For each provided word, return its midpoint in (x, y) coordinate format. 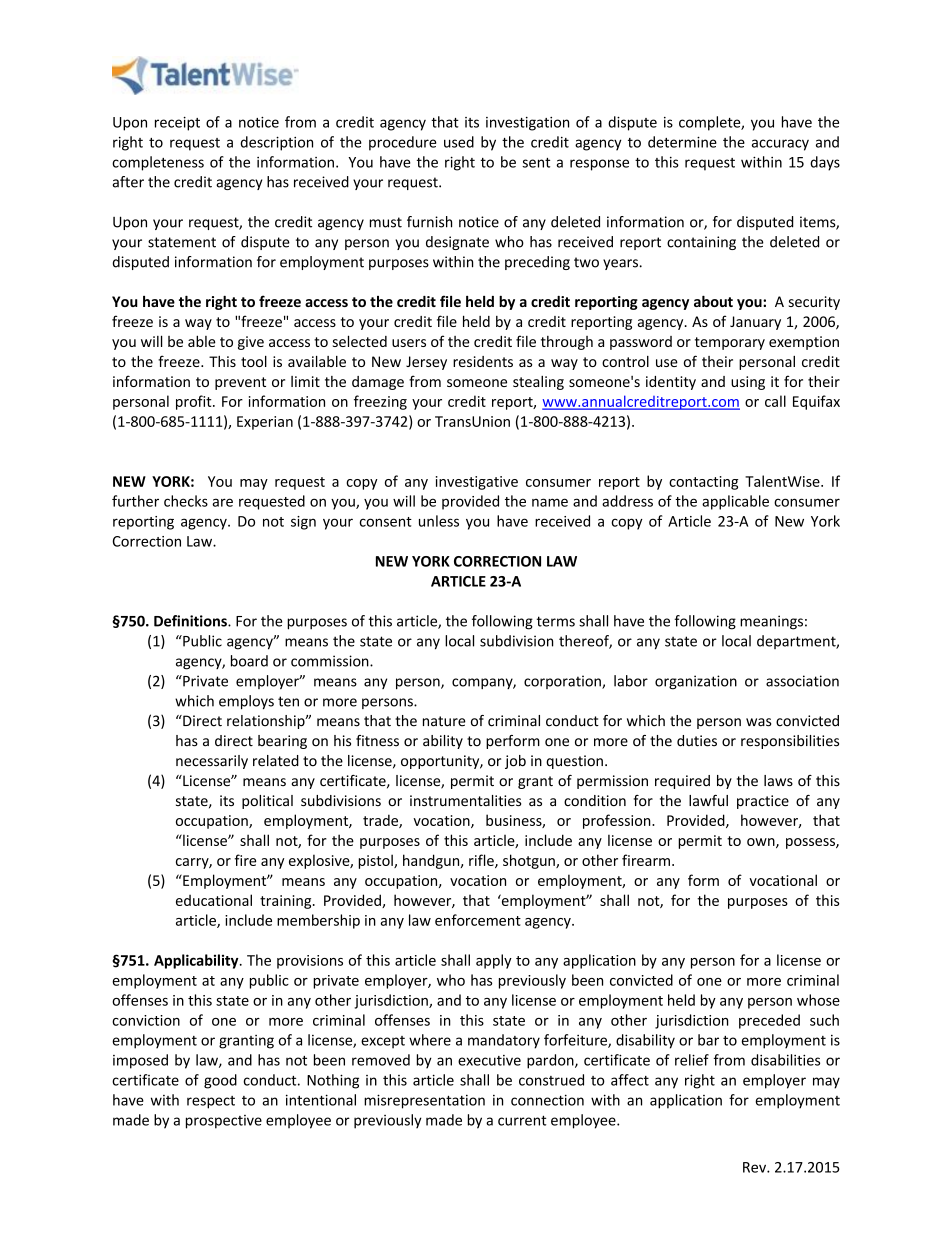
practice (763, 802)
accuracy (780, 145)
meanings (771, 622)
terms (556, 621)
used (459, 142)
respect (211, 1102)
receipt (177, 124)
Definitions (191, 621)
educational (214, 900)
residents (483, 361)
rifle (482, 861)
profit (195, 402)
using (748, 383)
